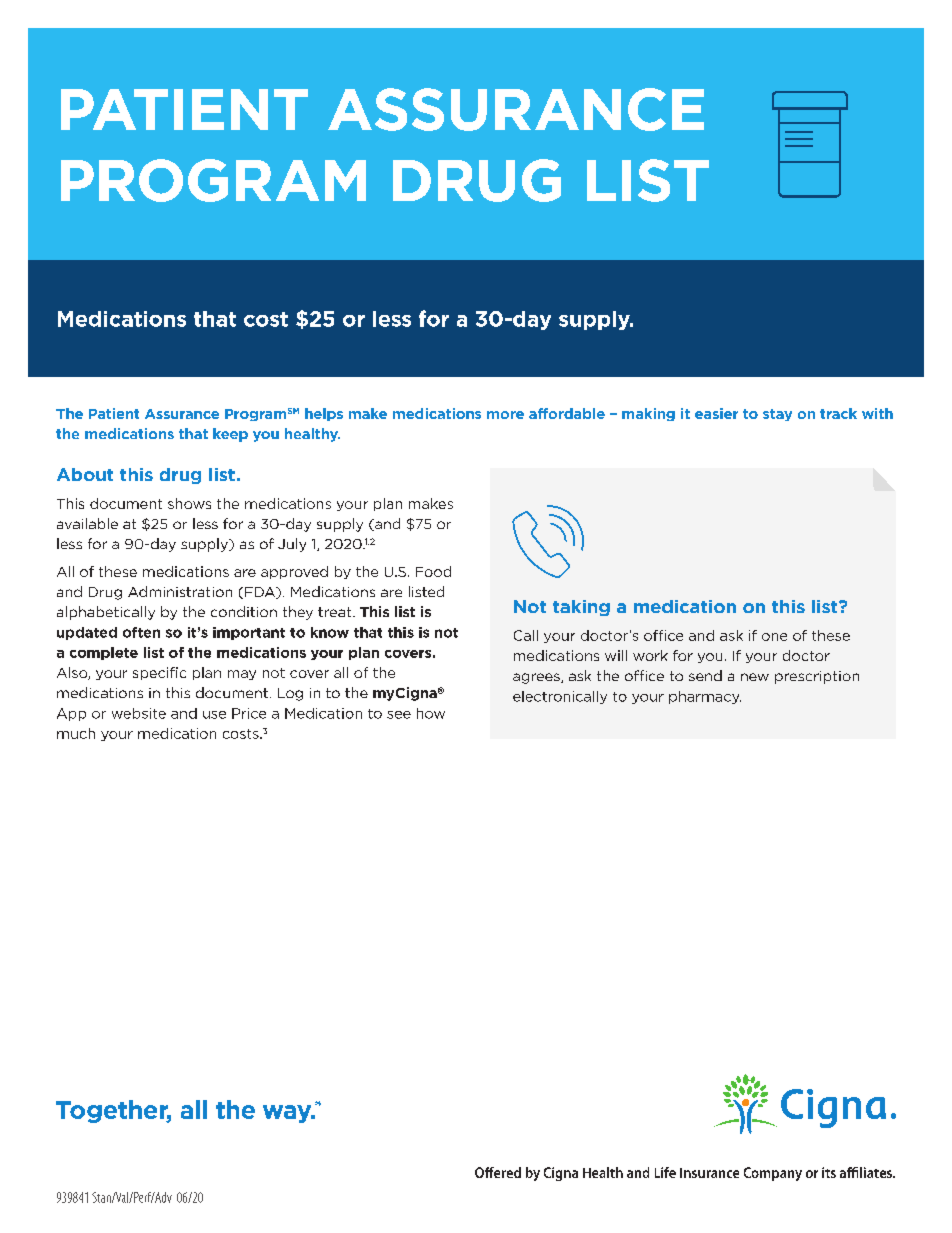  What do you see at coordinates (665, 1172) in the image?
I see `Life` at bounding box center [665, 1172].
